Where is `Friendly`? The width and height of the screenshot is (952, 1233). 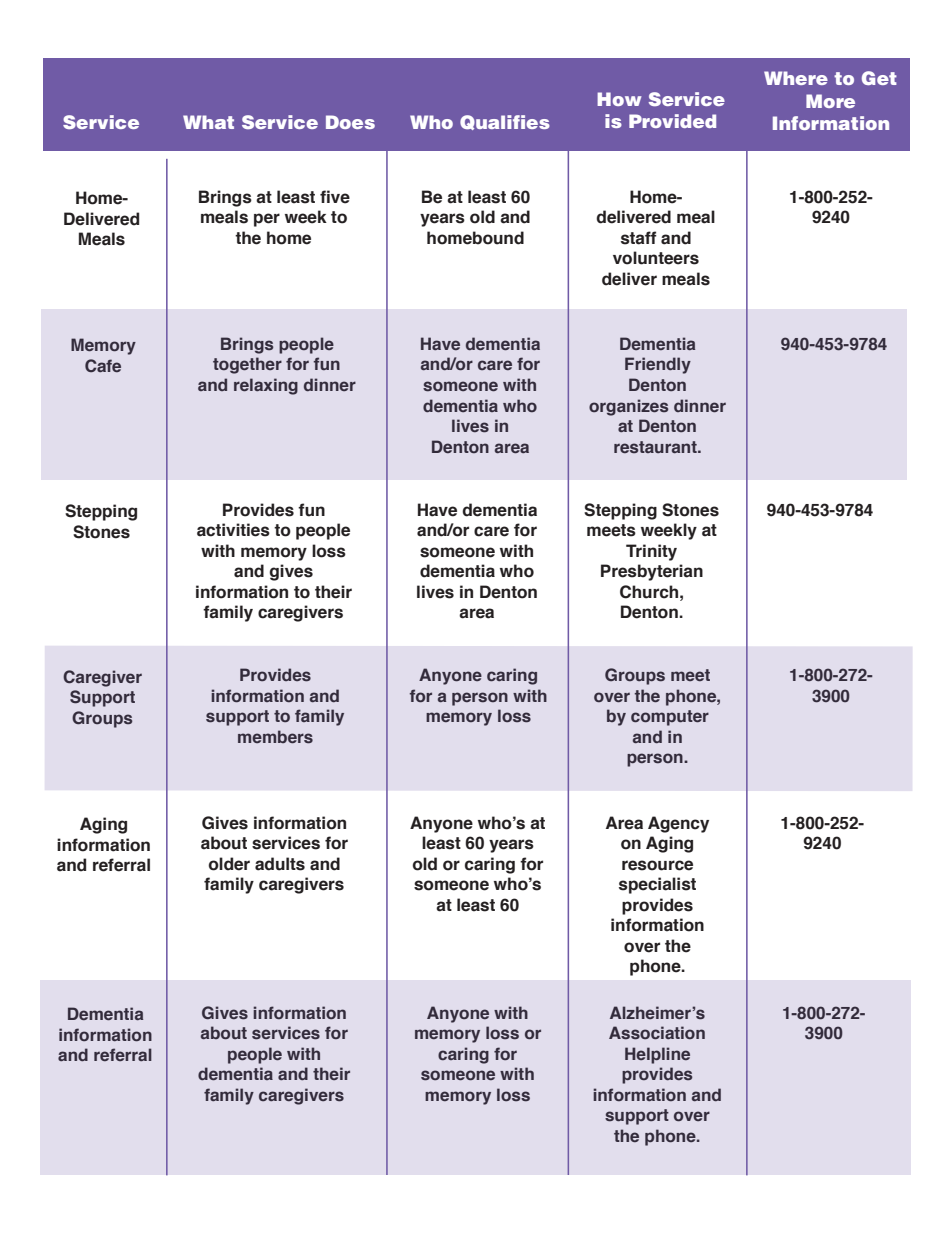
Friendly is located at coordinates (658, 365).
